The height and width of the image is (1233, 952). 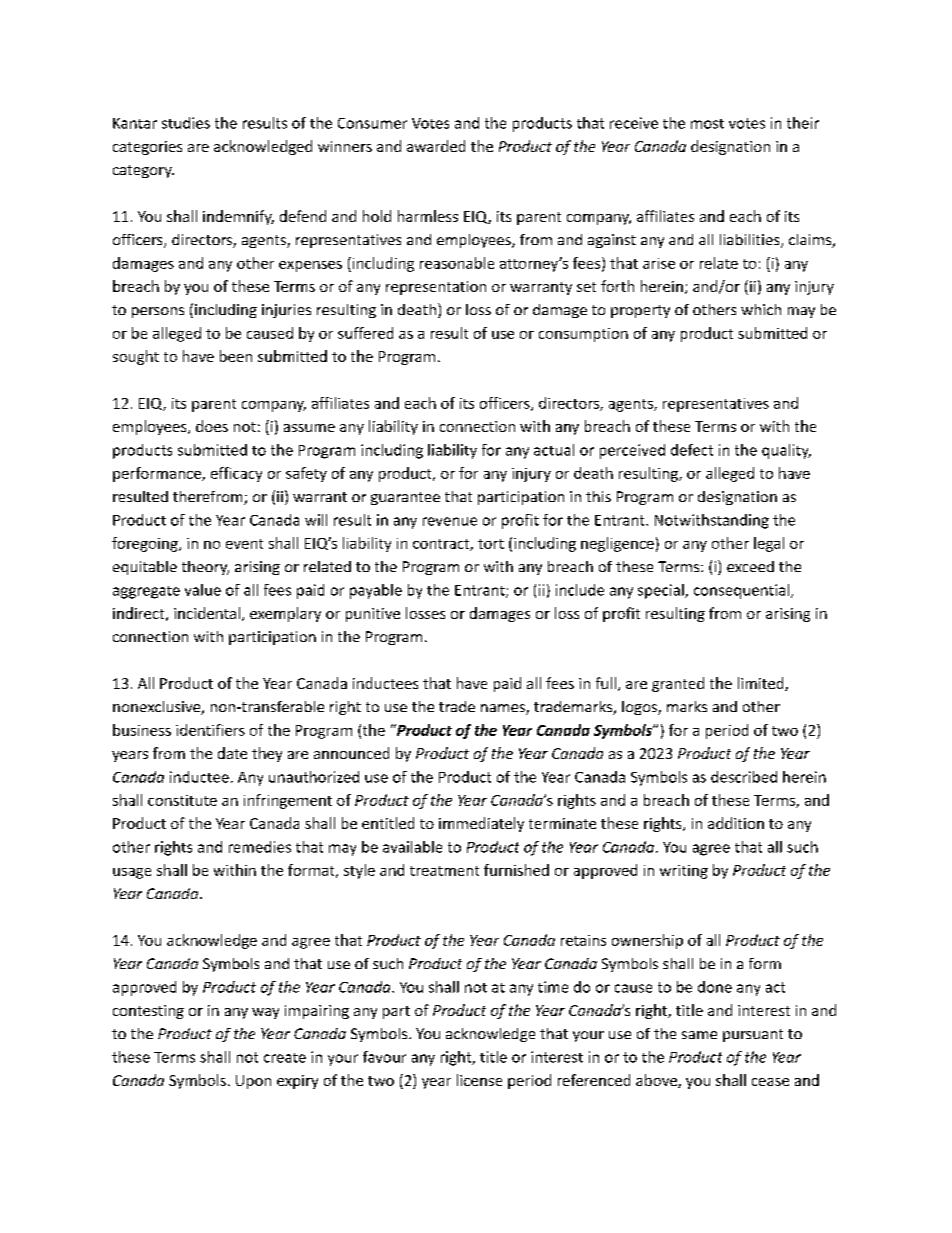 What do you see at coordinates (744, 777) in the image?
I see `described` at bounding box center [744, 777].
